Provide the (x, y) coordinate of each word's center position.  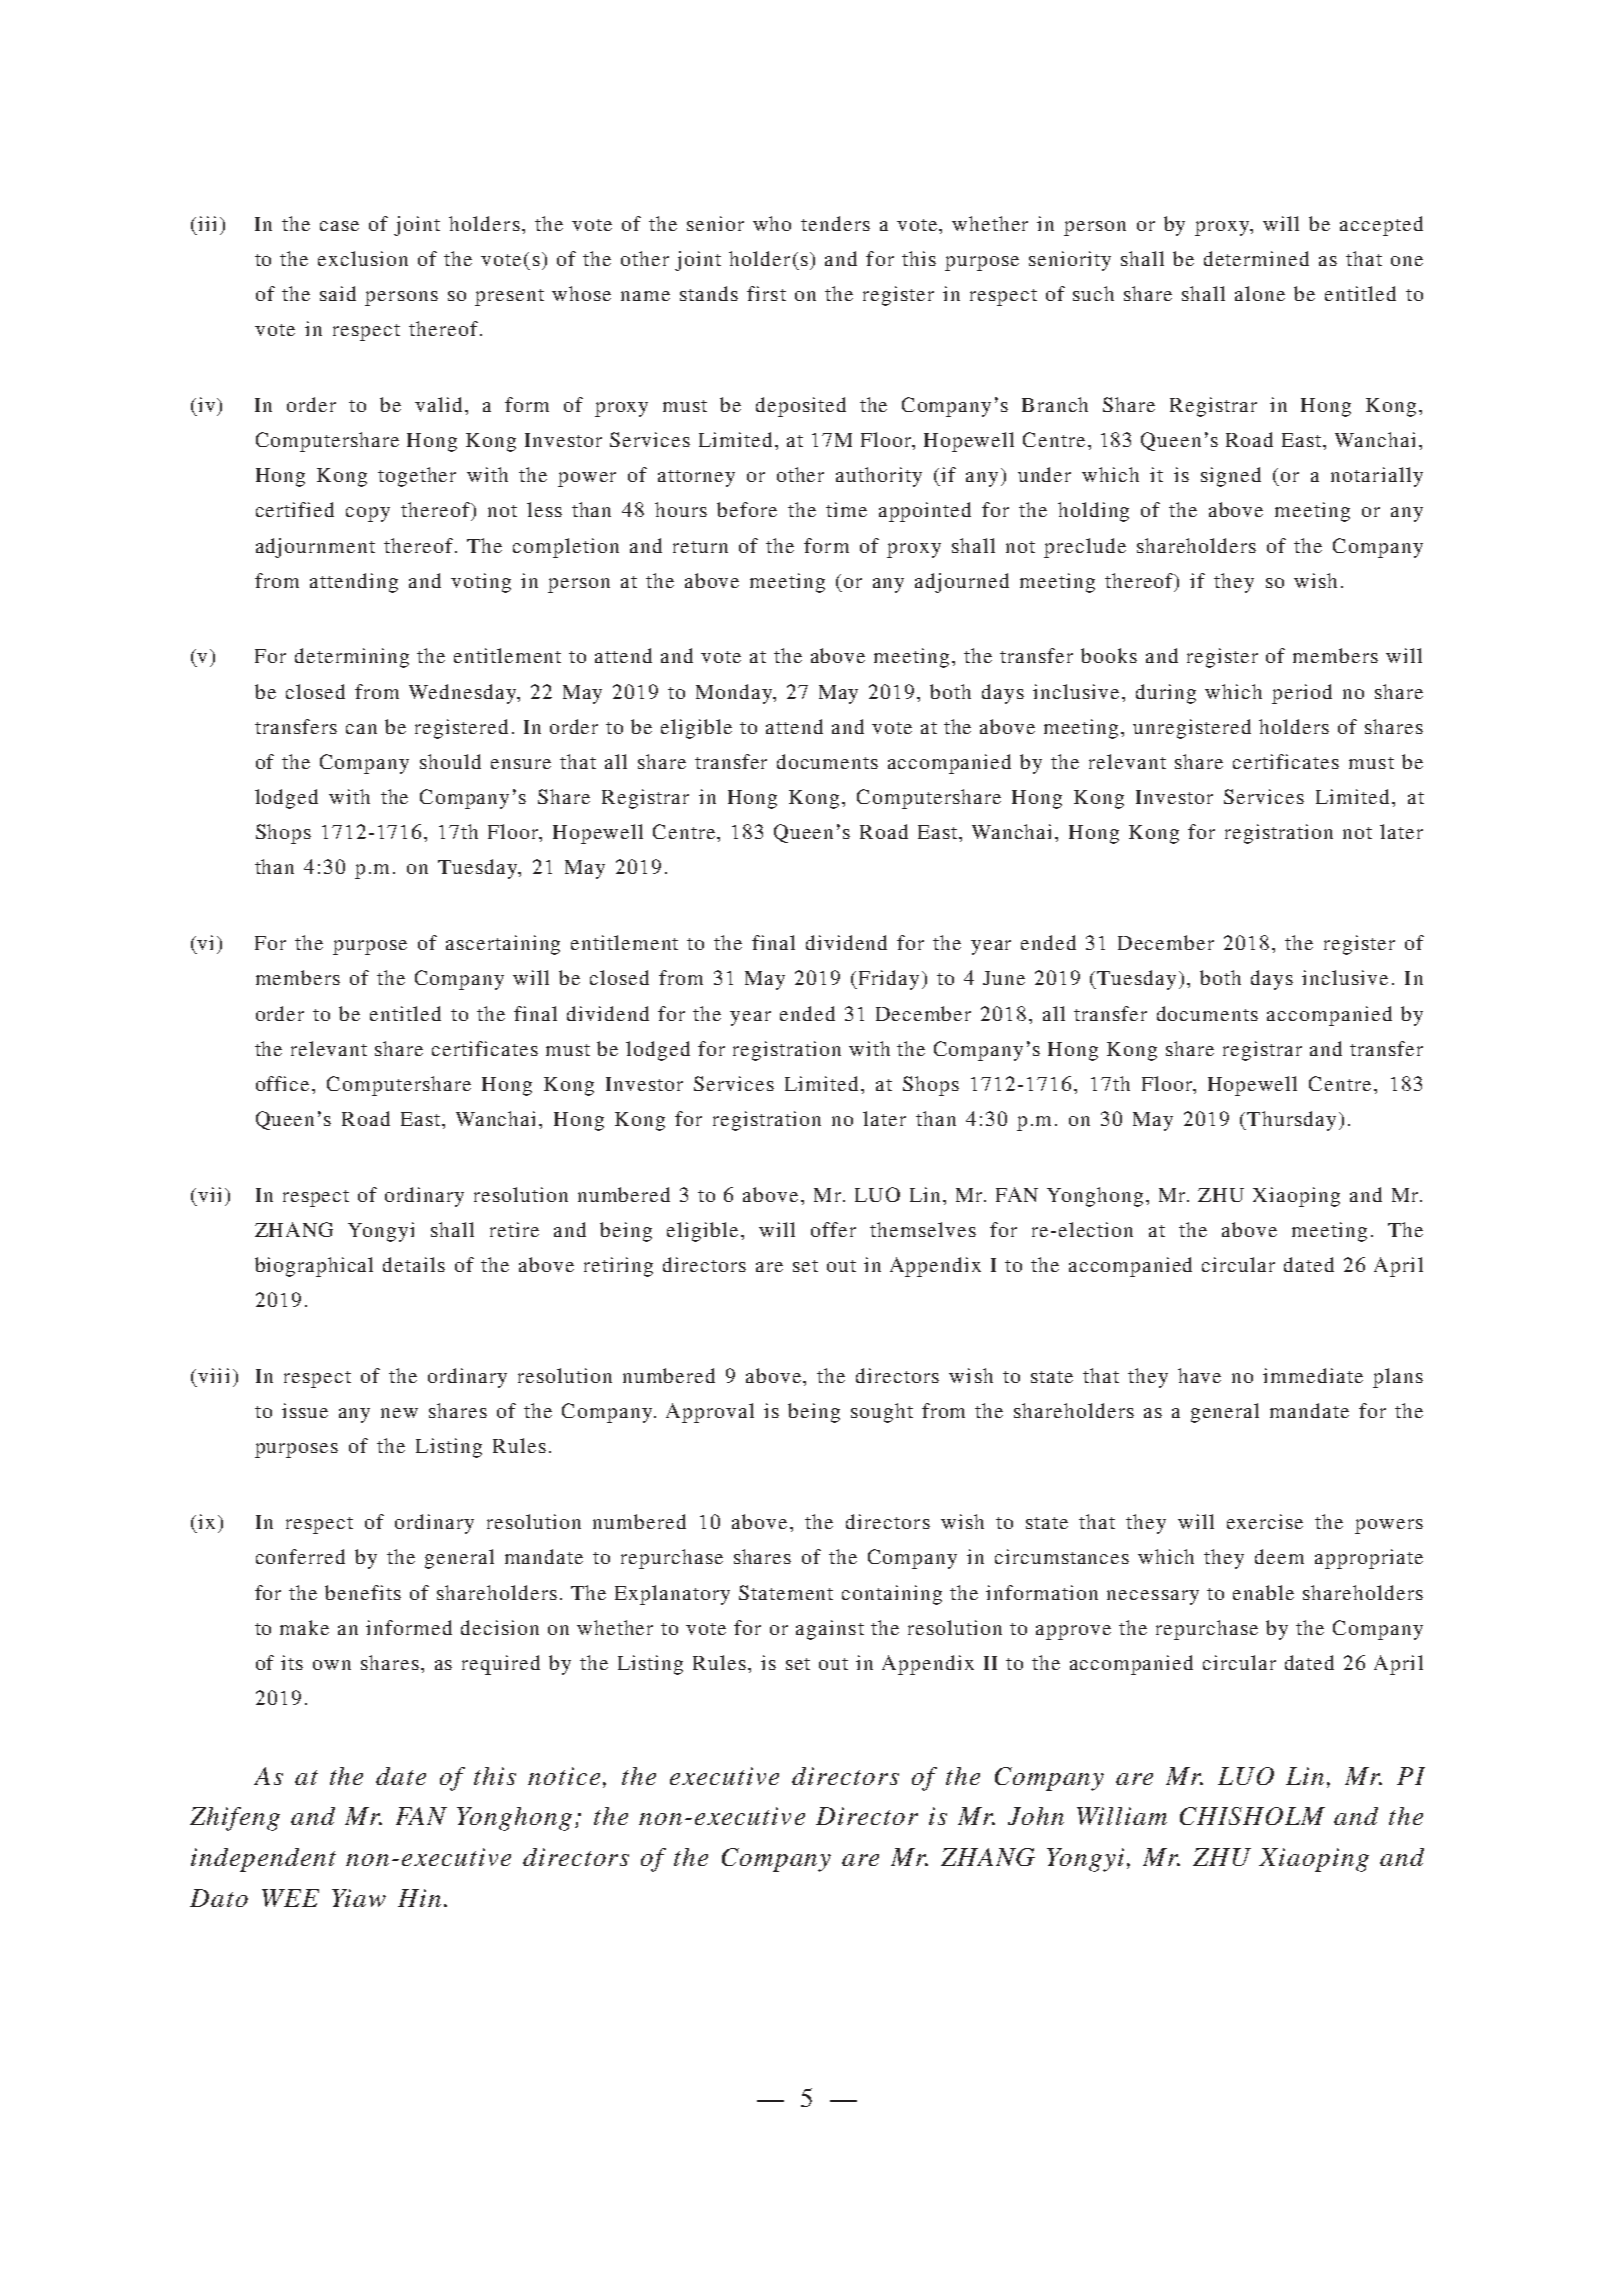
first (766, 293)
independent (263, 1860)
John (1036, 1816)
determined (1256, 258)
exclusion (363, 258)
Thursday (1290, 1121)
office (284, 1083)
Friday (887, 980)
